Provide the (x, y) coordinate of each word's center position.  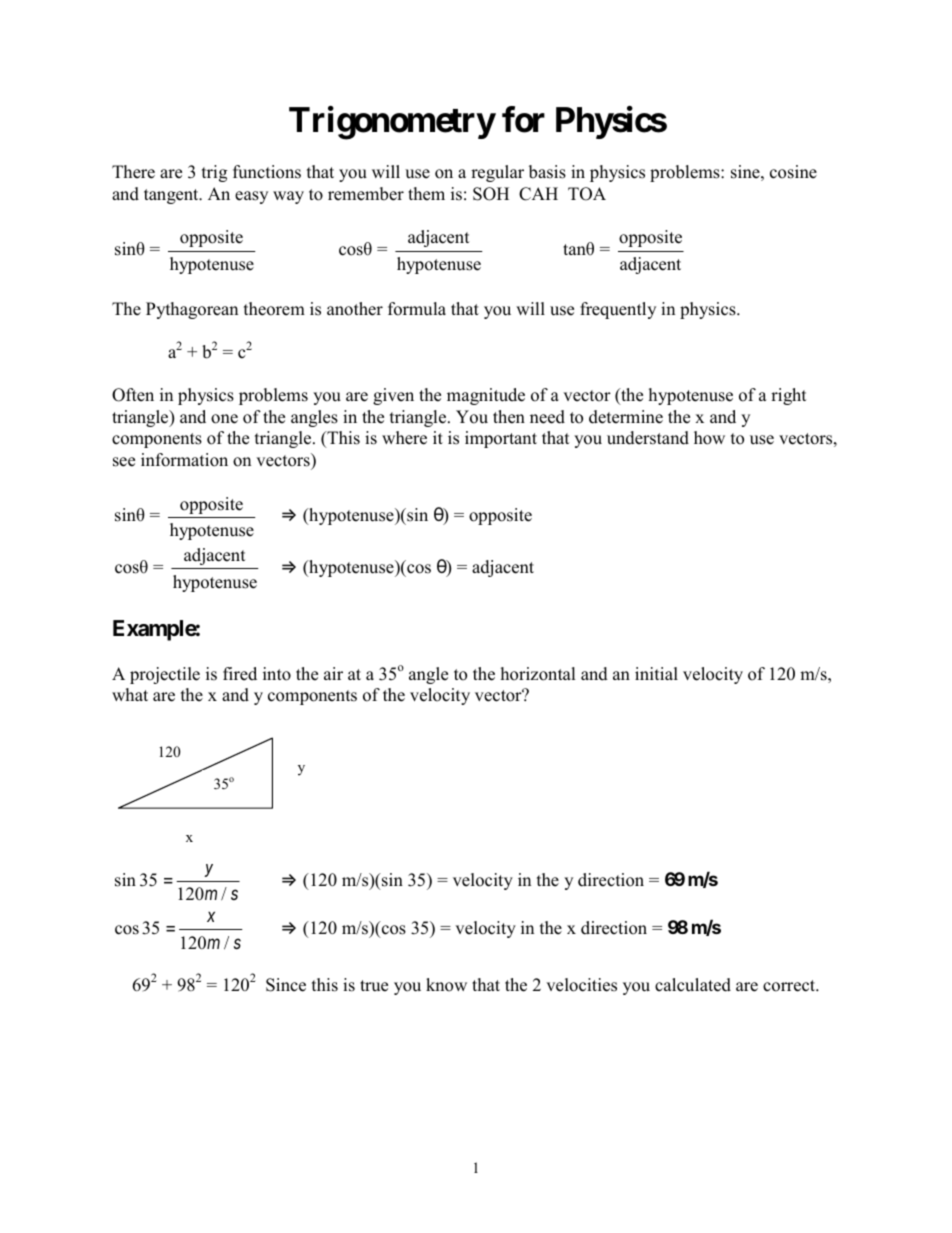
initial (656, 673)
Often (133, 395)
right (789, 396)
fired (240, 674)
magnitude (486, 396)
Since (286, 985)
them (426, 194)
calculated (693, 985)
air (333, 673)
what (130, 694)
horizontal (538, 674)
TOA (587, 194)
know (446, 985)
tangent (172, 196)
